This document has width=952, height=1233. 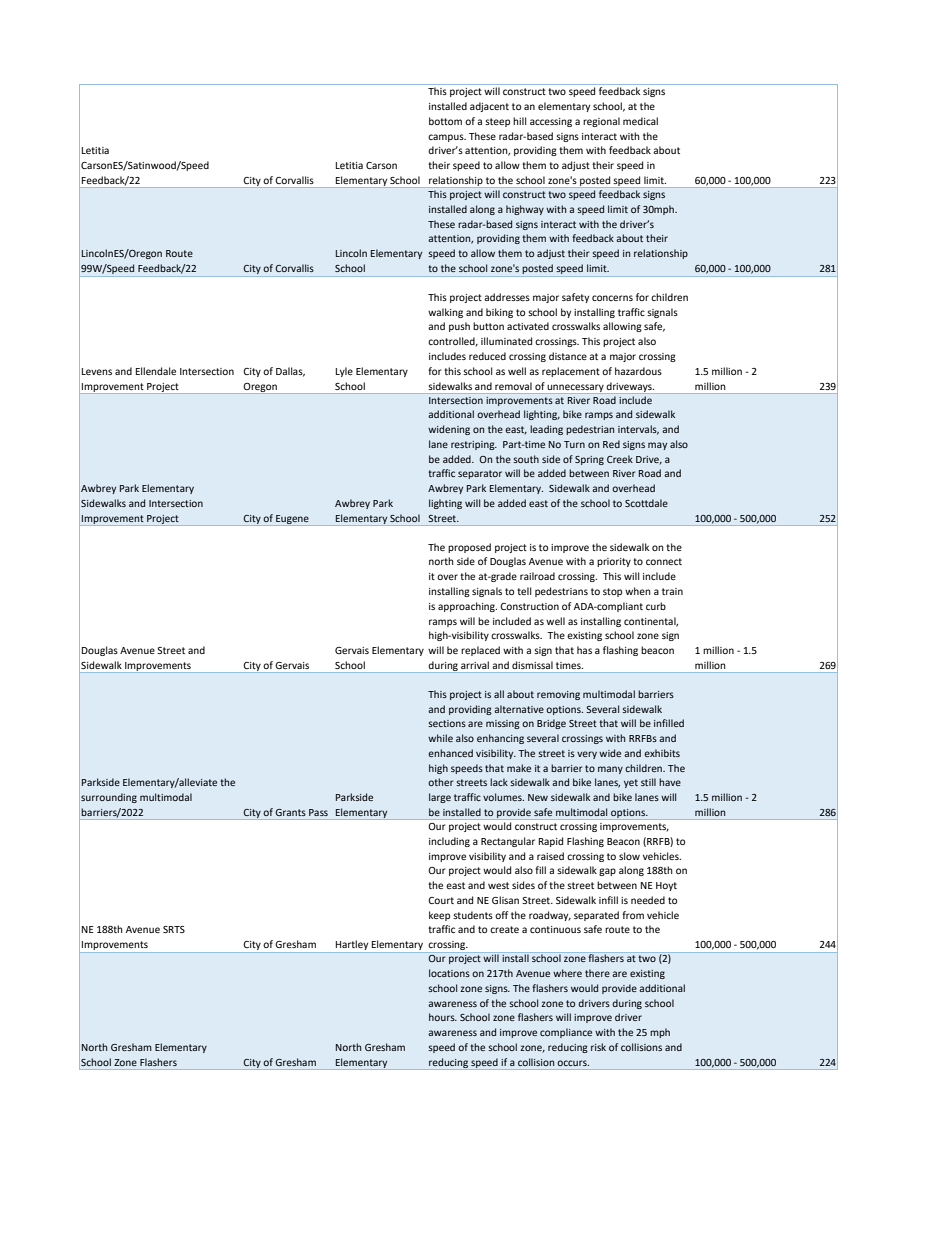 I want to click on campus, so click(x=447, y=138).
